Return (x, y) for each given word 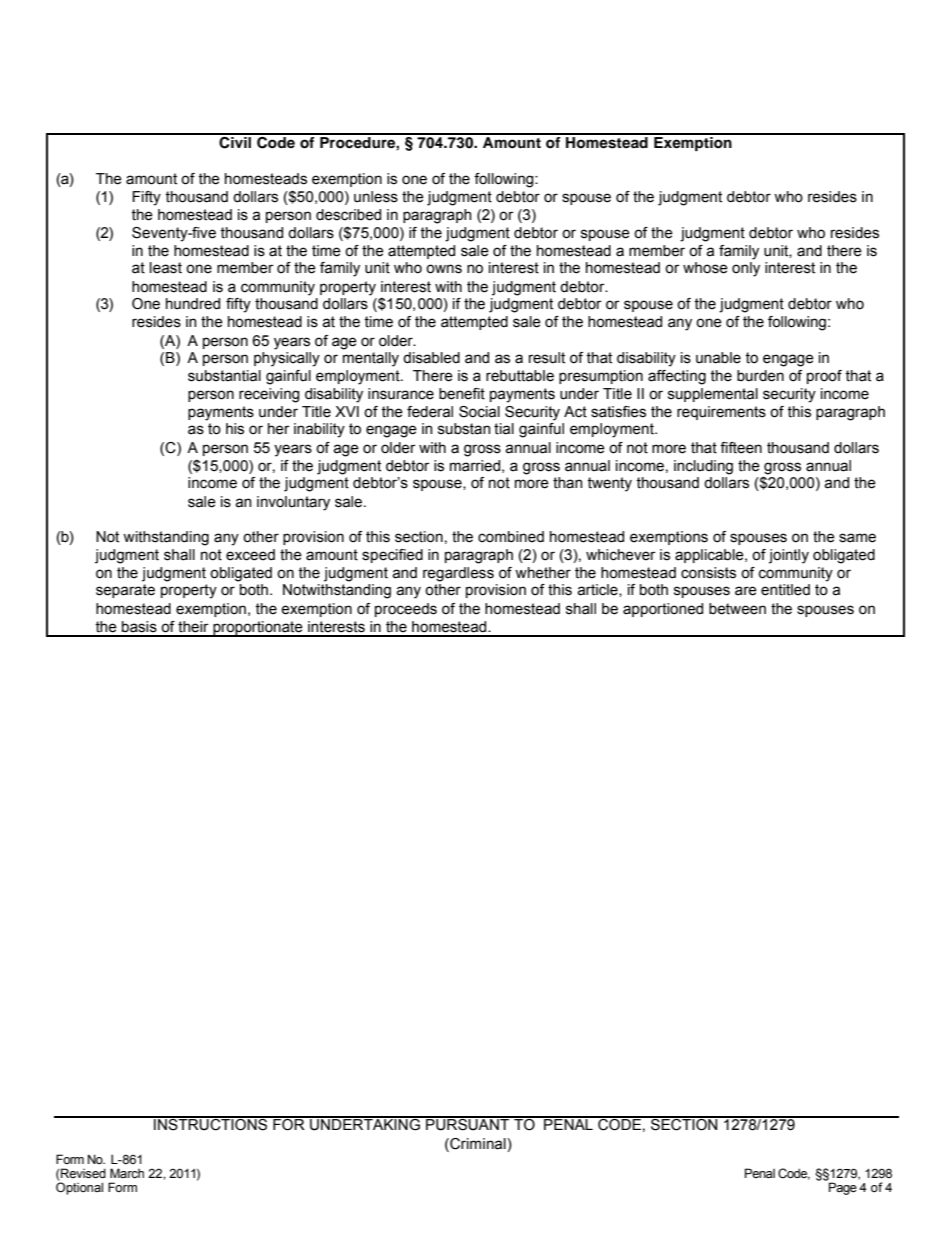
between (737, 609)
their (193, 627)
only (746, 269)
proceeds (406, 610)
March (127, 1173)
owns (444, 269)
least (166, 268)
